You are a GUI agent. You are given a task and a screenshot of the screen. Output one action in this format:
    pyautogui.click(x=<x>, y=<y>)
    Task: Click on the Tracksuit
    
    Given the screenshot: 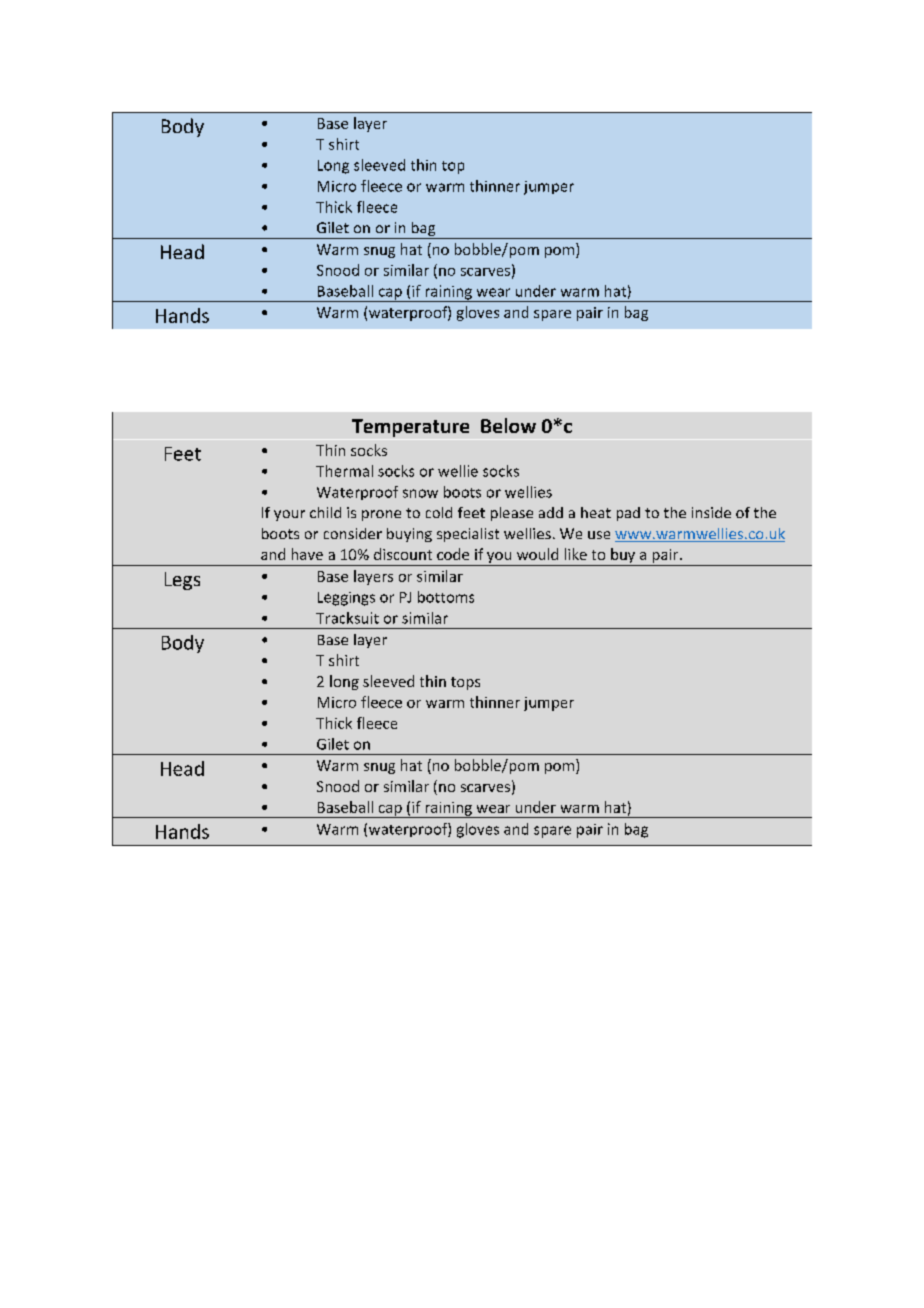 What is the action you would take?
    pyautogui.click(x=347, y=618)
